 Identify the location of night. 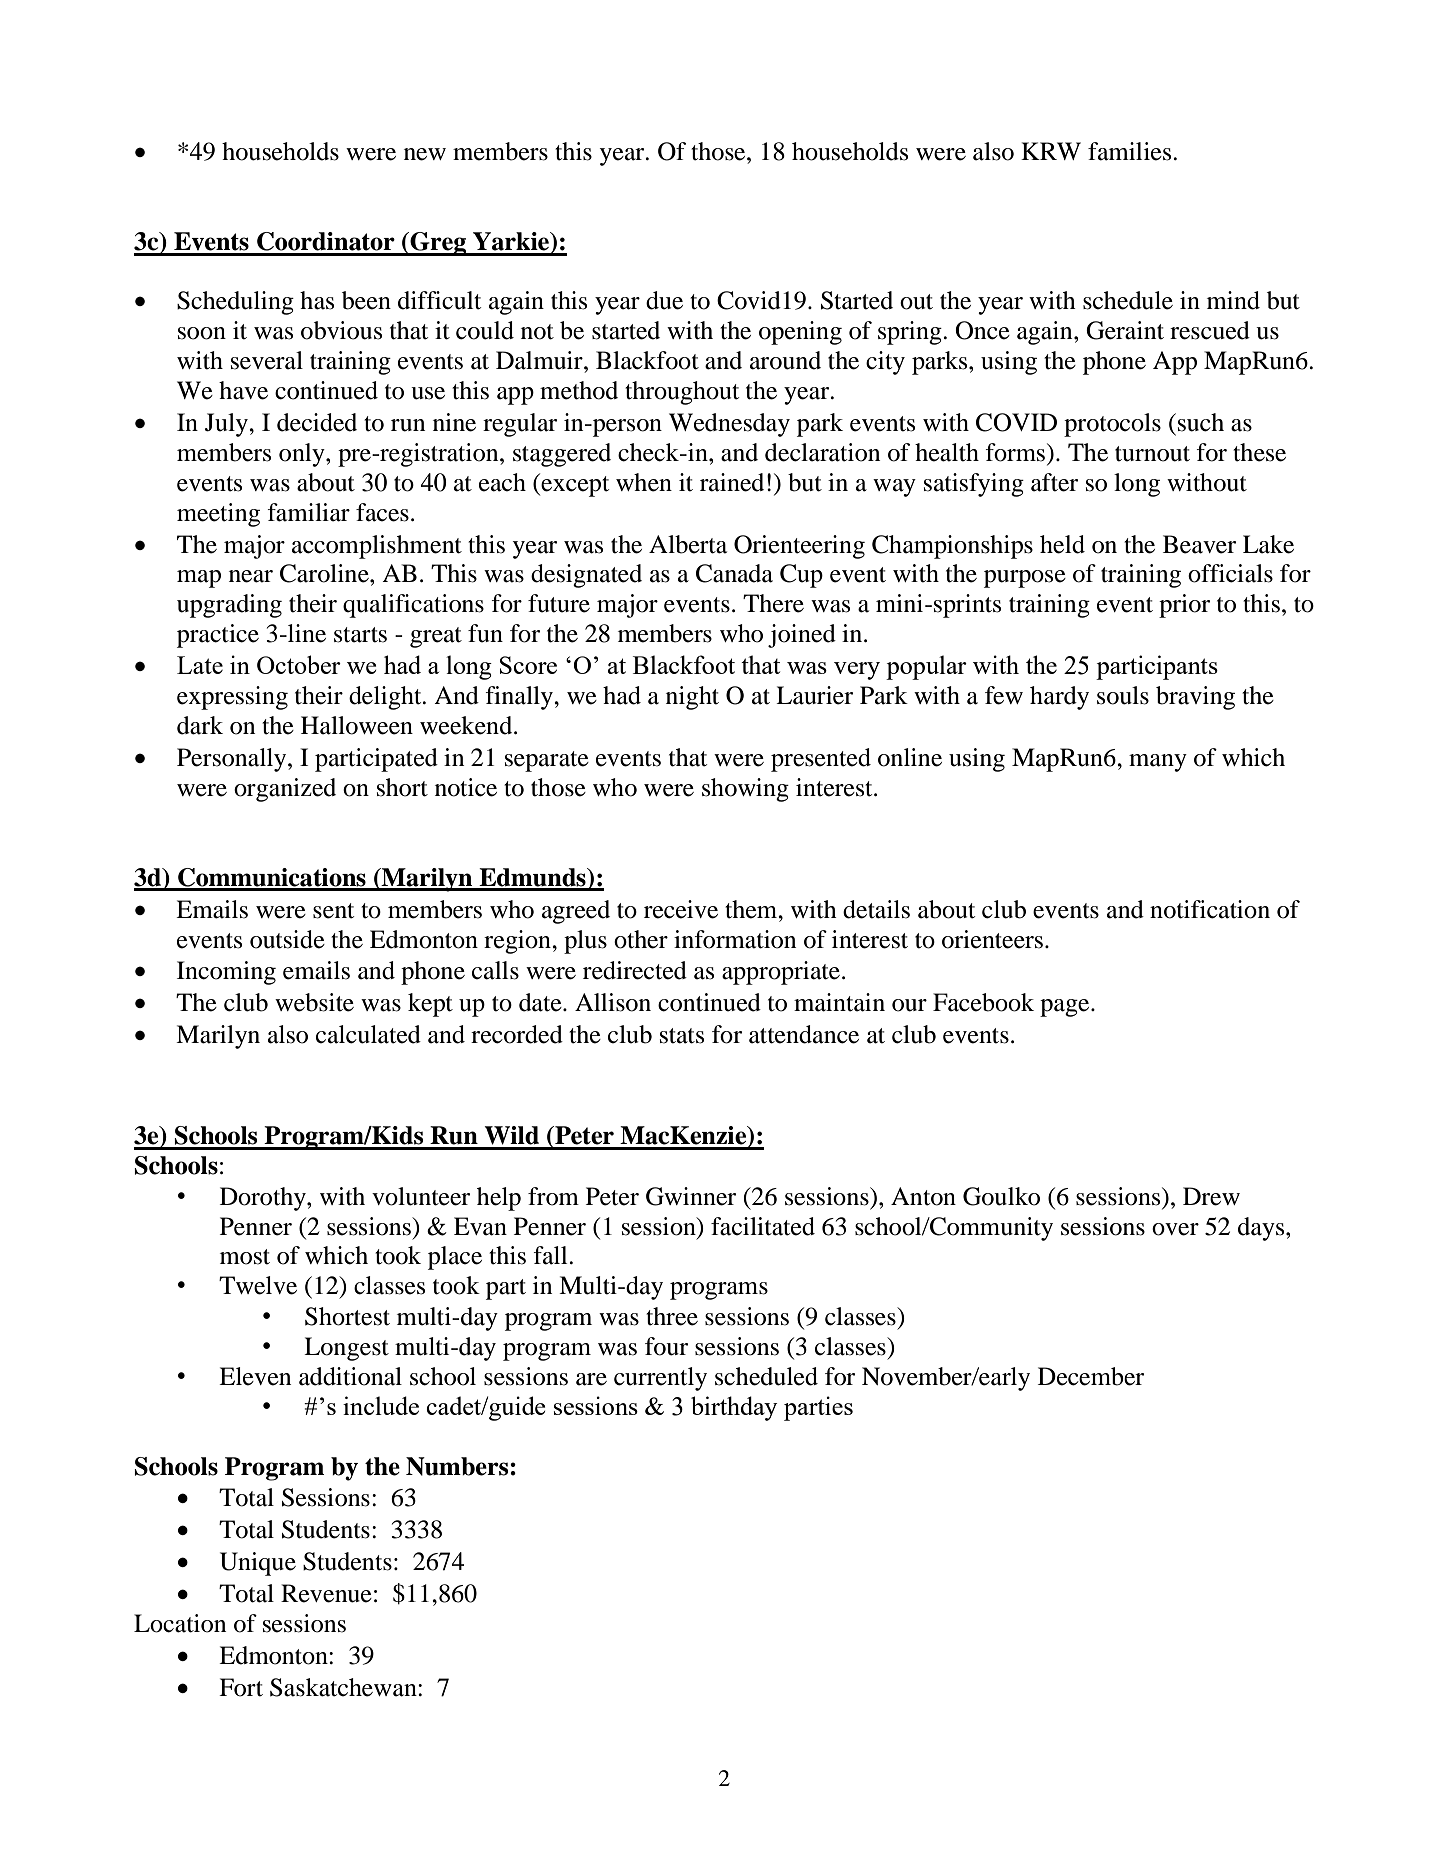
(692, 698).
